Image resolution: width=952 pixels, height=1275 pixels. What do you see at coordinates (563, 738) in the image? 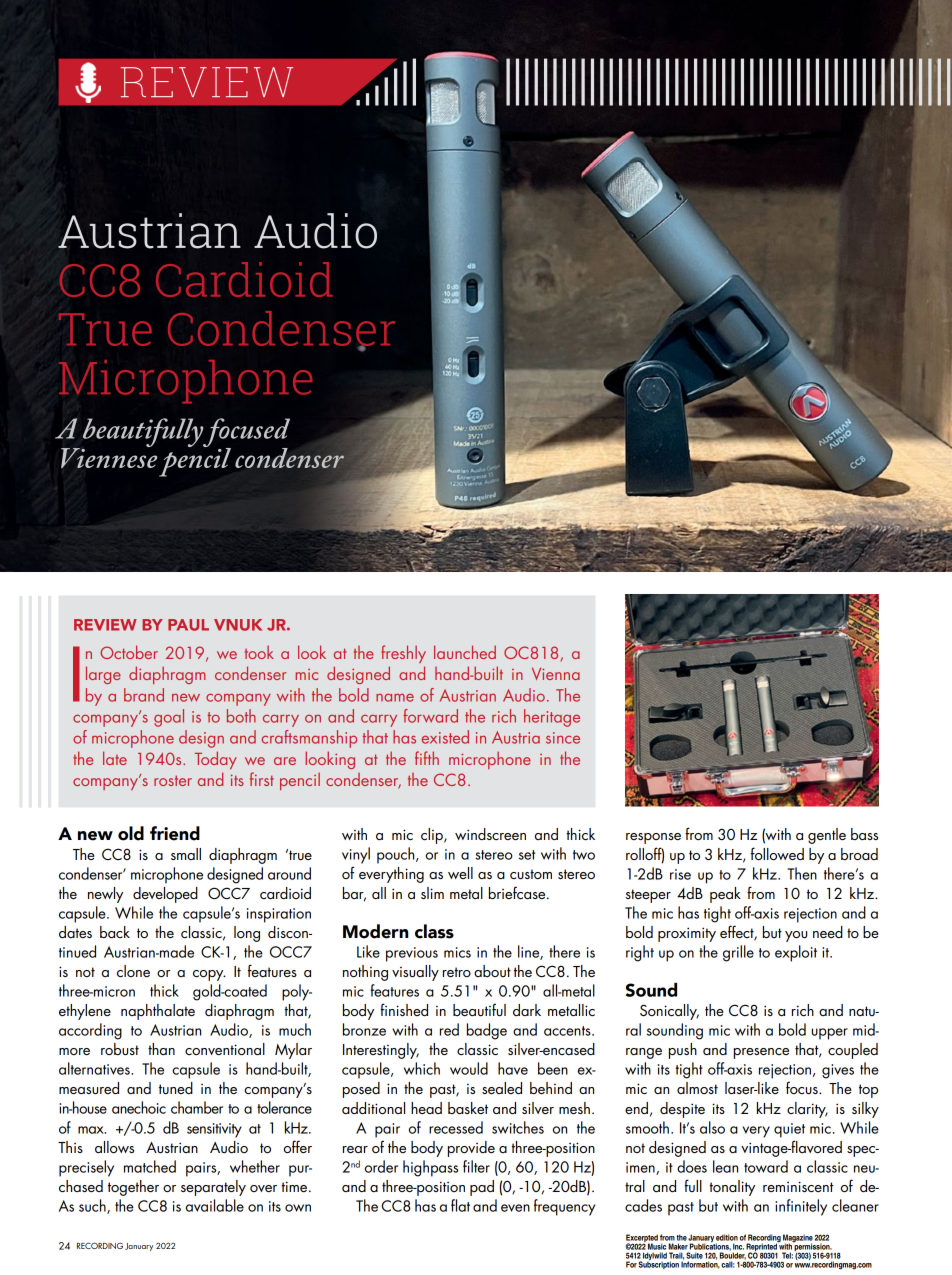
I see `since` at bounding box center [563, 738].
